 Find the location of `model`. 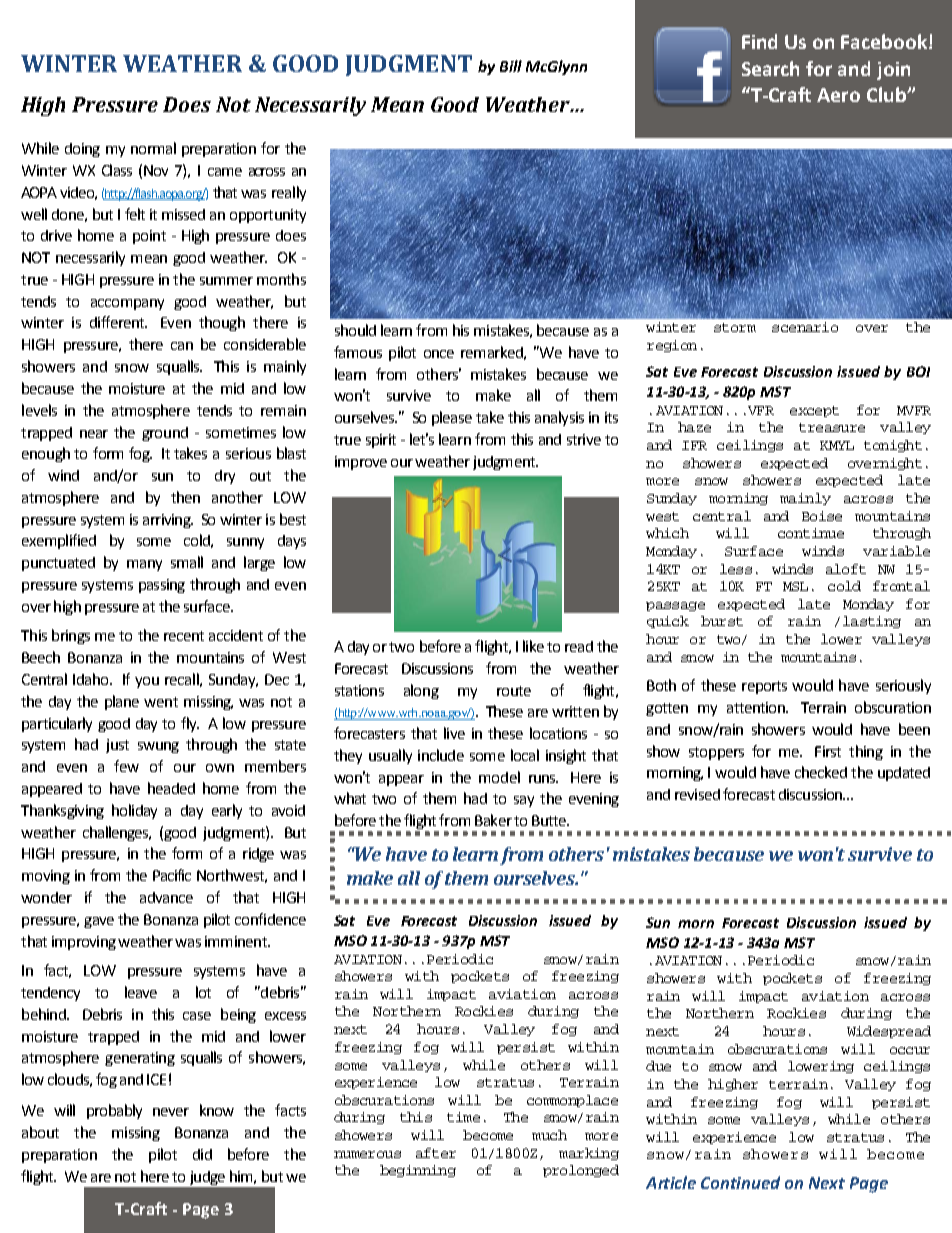

model is located at coordinates (499, 777).
